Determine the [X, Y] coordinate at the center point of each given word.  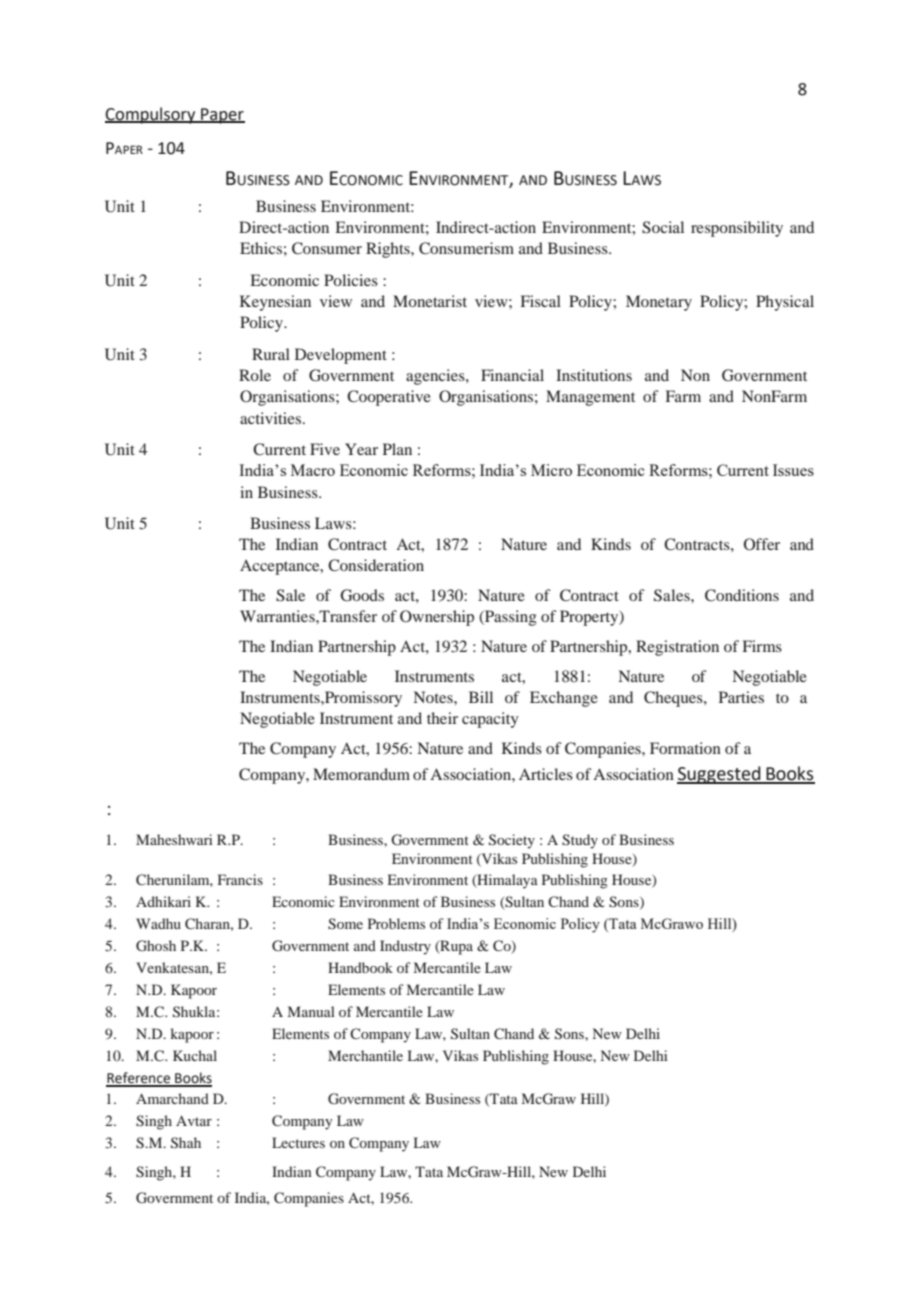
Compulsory [151, 115]
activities [272, 418]
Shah [186, 1143]
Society [512, 841]
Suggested [720, 775]
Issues [793, 470]
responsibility [737, 229]
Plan [397, 449]
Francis [240, 879]
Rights [389, 250]
